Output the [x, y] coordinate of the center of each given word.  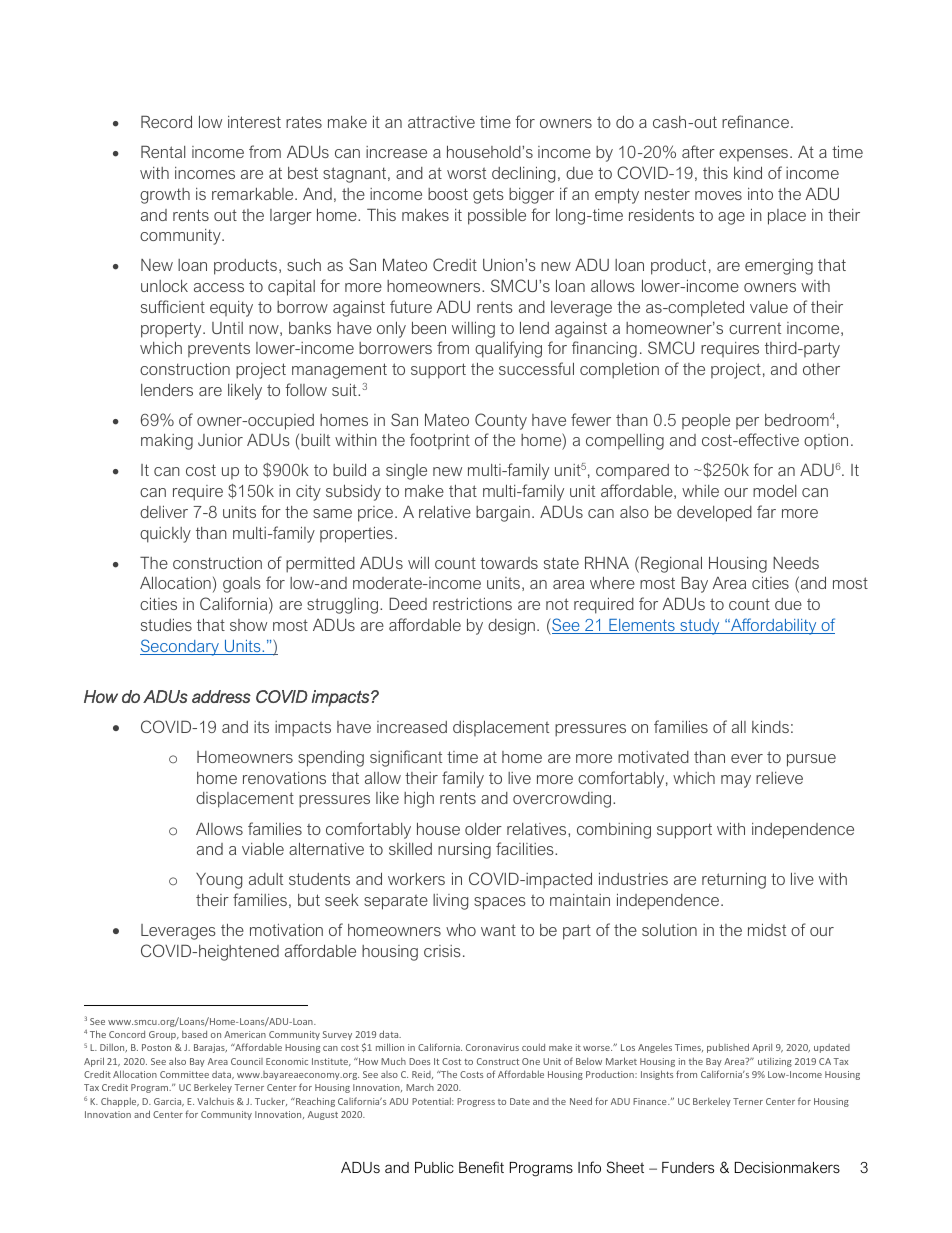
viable [263, 848]
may [736, 781]
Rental [163, 151]
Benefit [481, 1167]
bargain [503, 514]
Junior [220, 440]
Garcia [169, 1102]
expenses [753, 155]
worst [466, 173]
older [483, 829]
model [774, 490]
